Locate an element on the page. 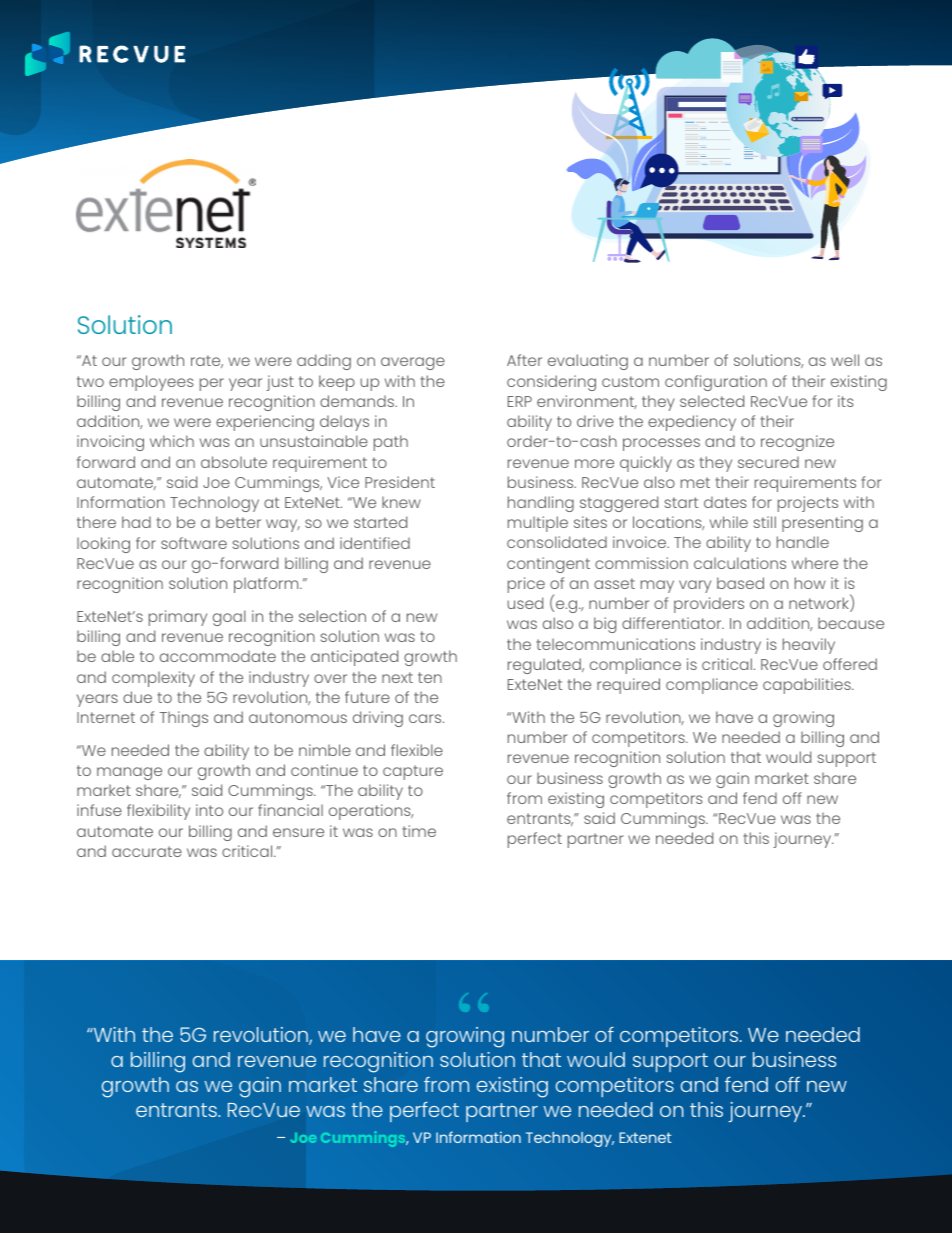 This document has width=952, height=1233. dates is located at coordinates (725, 502).
